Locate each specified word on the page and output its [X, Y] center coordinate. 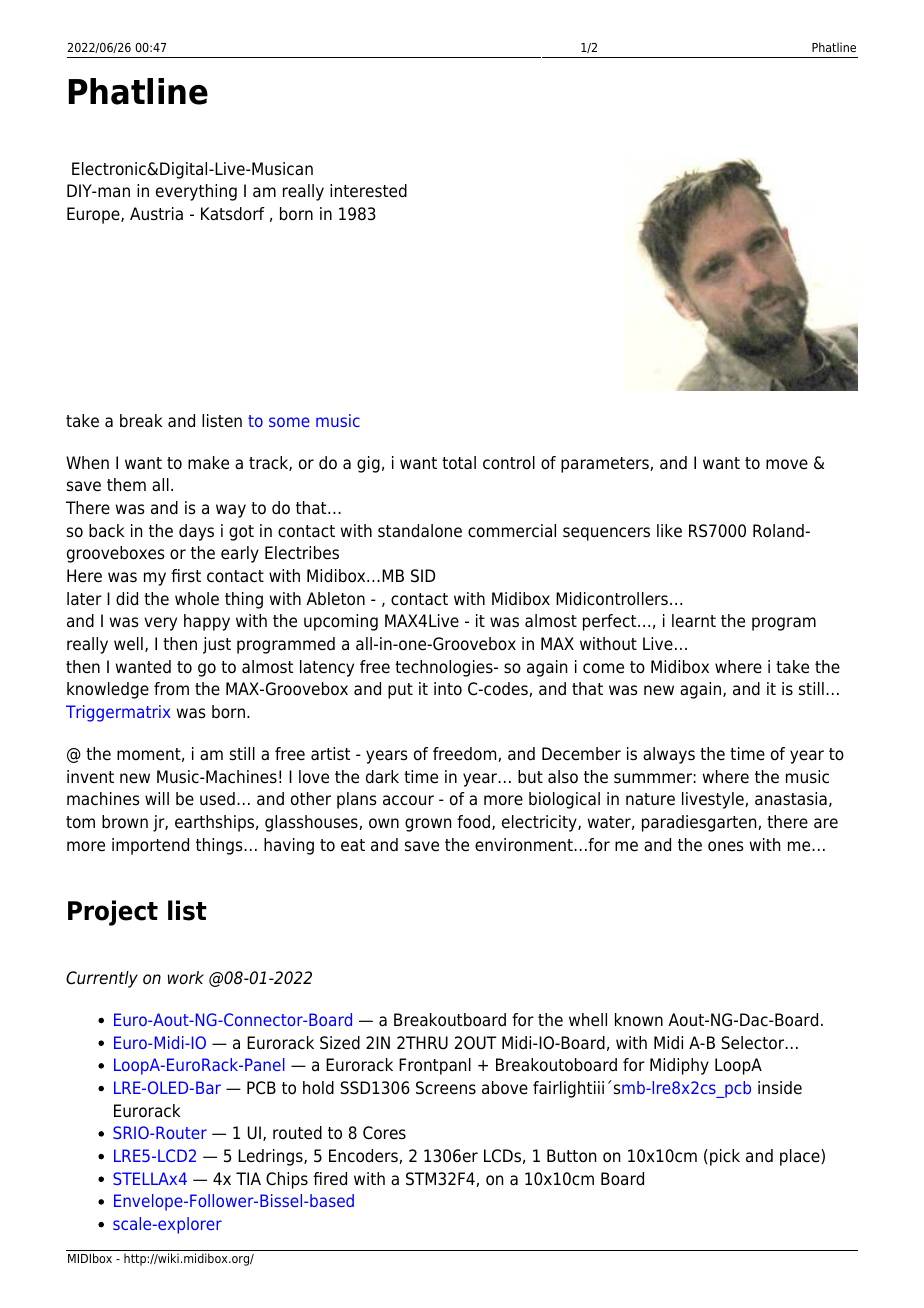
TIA [248, 1178]
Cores [384, 1133]
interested [368, 191]
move [787, 464]
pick [725, 1157]
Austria [156, 214]
